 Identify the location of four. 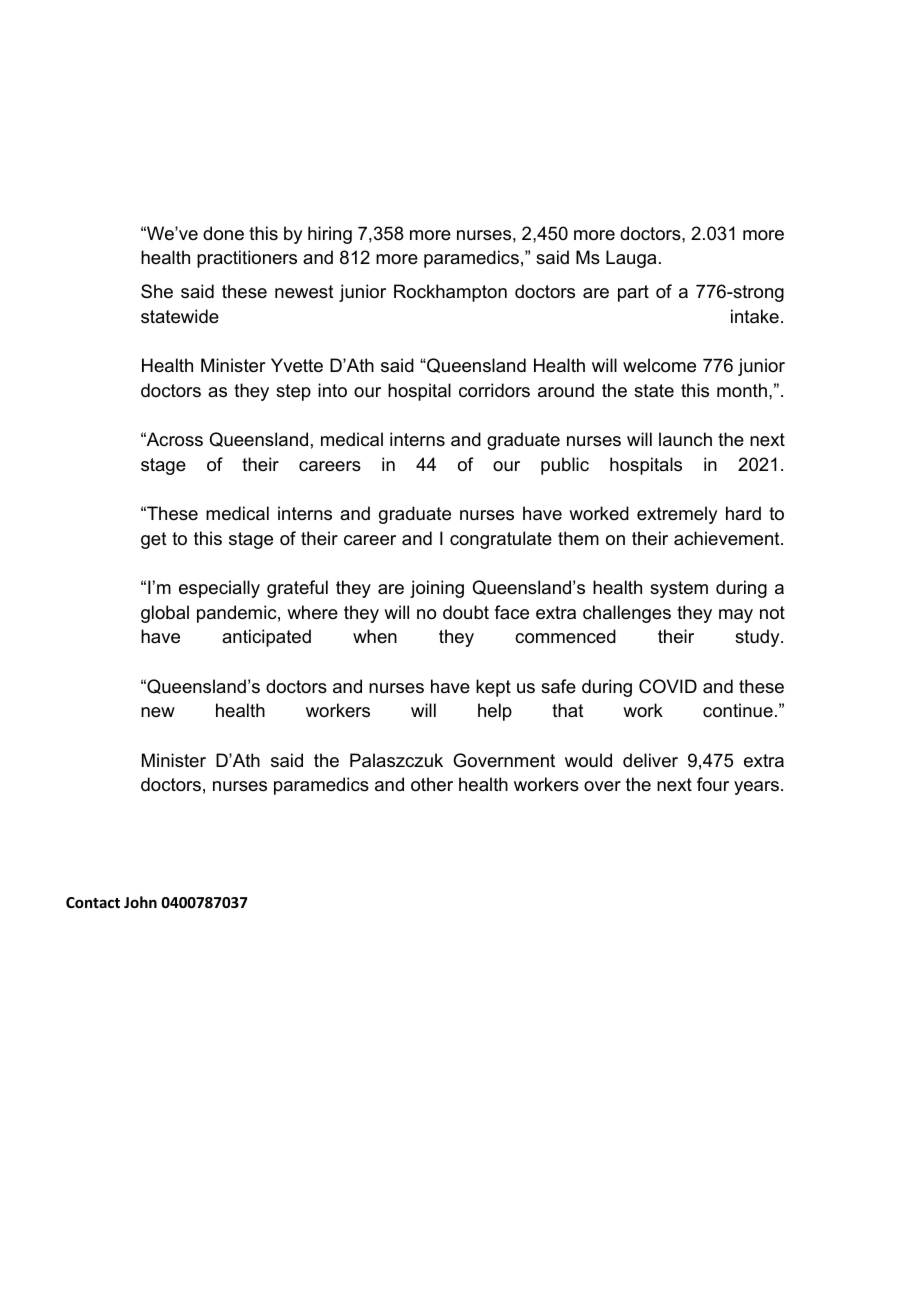
(713, 784).
